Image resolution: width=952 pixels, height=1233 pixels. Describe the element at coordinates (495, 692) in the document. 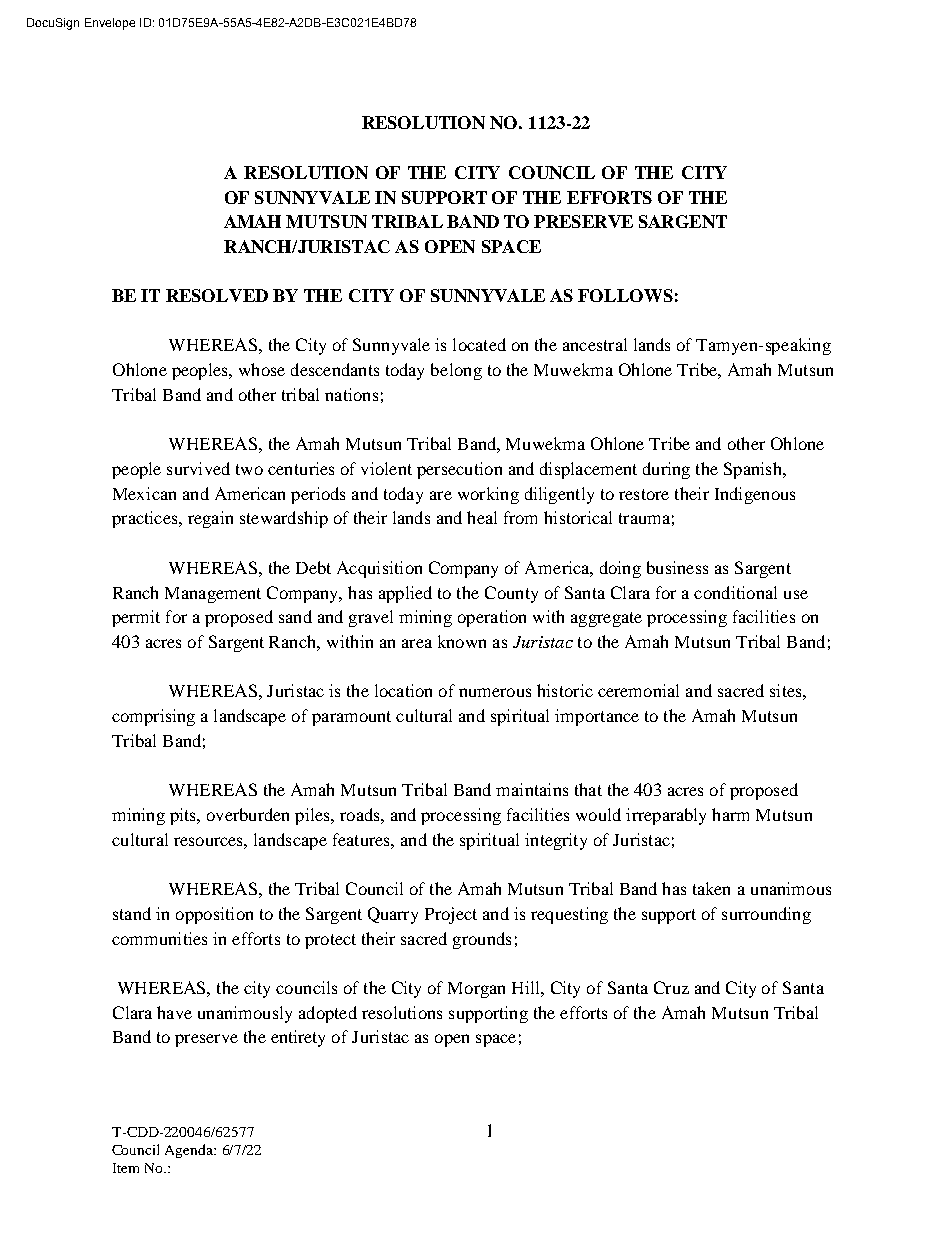

I see `numerous` at that location.
